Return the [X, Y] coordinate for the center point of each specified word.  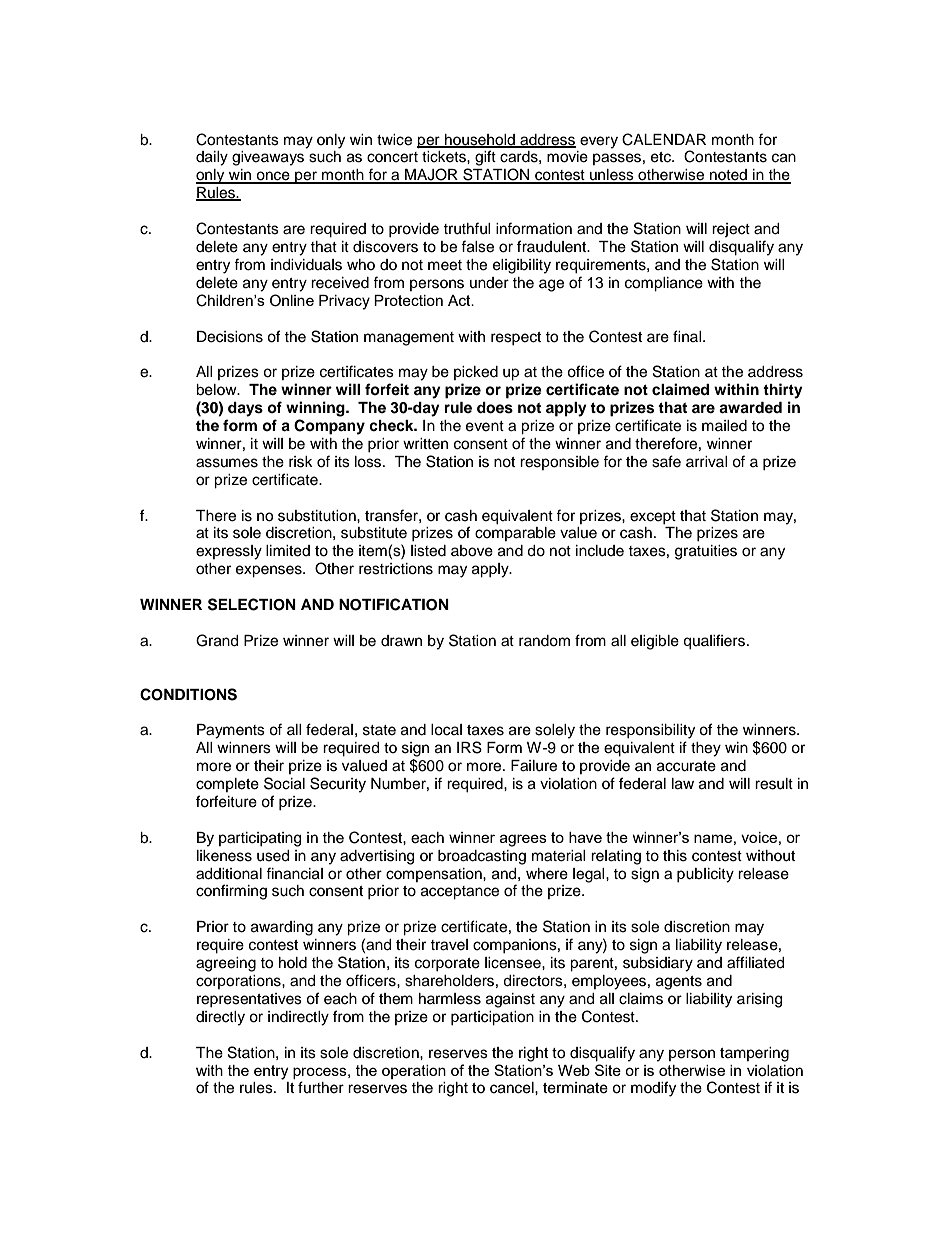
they [706, 749]
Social [284, 783]
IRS [469, 747]
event [485, 426]
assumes [227, 463]
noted [728, 176]
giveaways [268, 158]
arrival [707, 461]
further [321, 1087]
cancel [513, 1088]
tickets [445, 157]
